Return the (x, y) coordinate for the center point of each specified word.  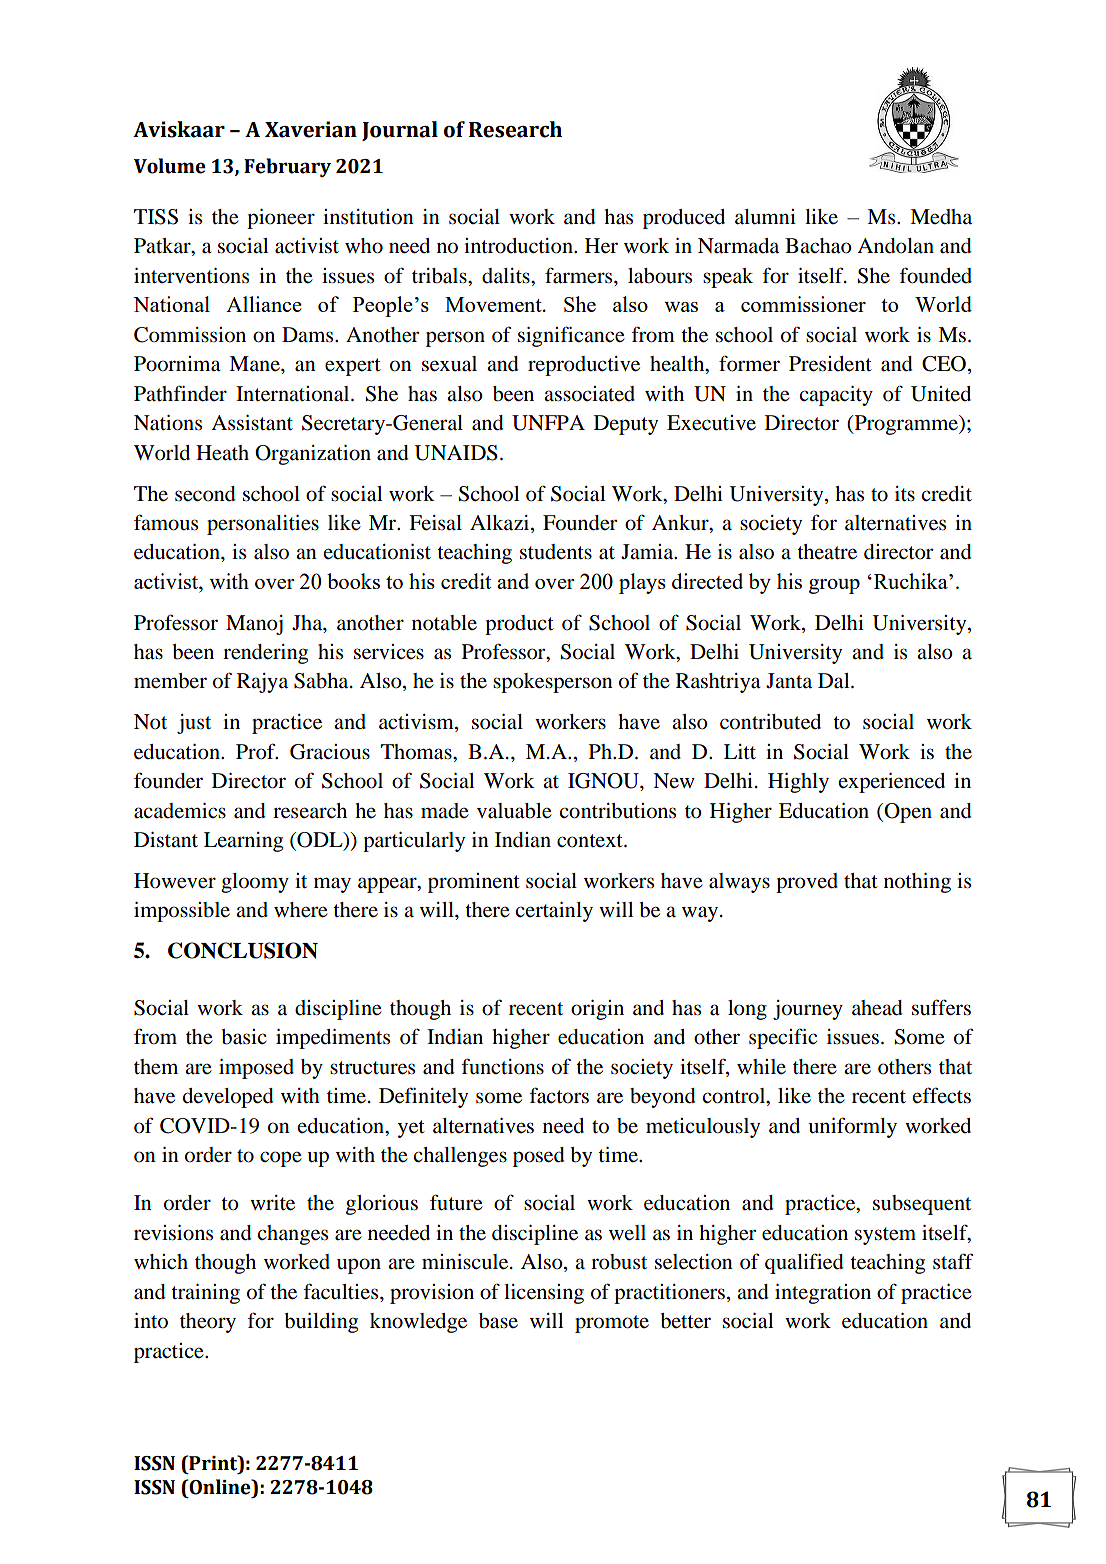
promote (612, 1324)
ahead (877, 1008)
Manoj (254, 625)
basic (244, 1037)
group (834, 586)
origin (597, 1010)
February (287, 167)
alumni (765, 217)
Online (220, 1487)
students (556, 552)
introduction (519, 246)
